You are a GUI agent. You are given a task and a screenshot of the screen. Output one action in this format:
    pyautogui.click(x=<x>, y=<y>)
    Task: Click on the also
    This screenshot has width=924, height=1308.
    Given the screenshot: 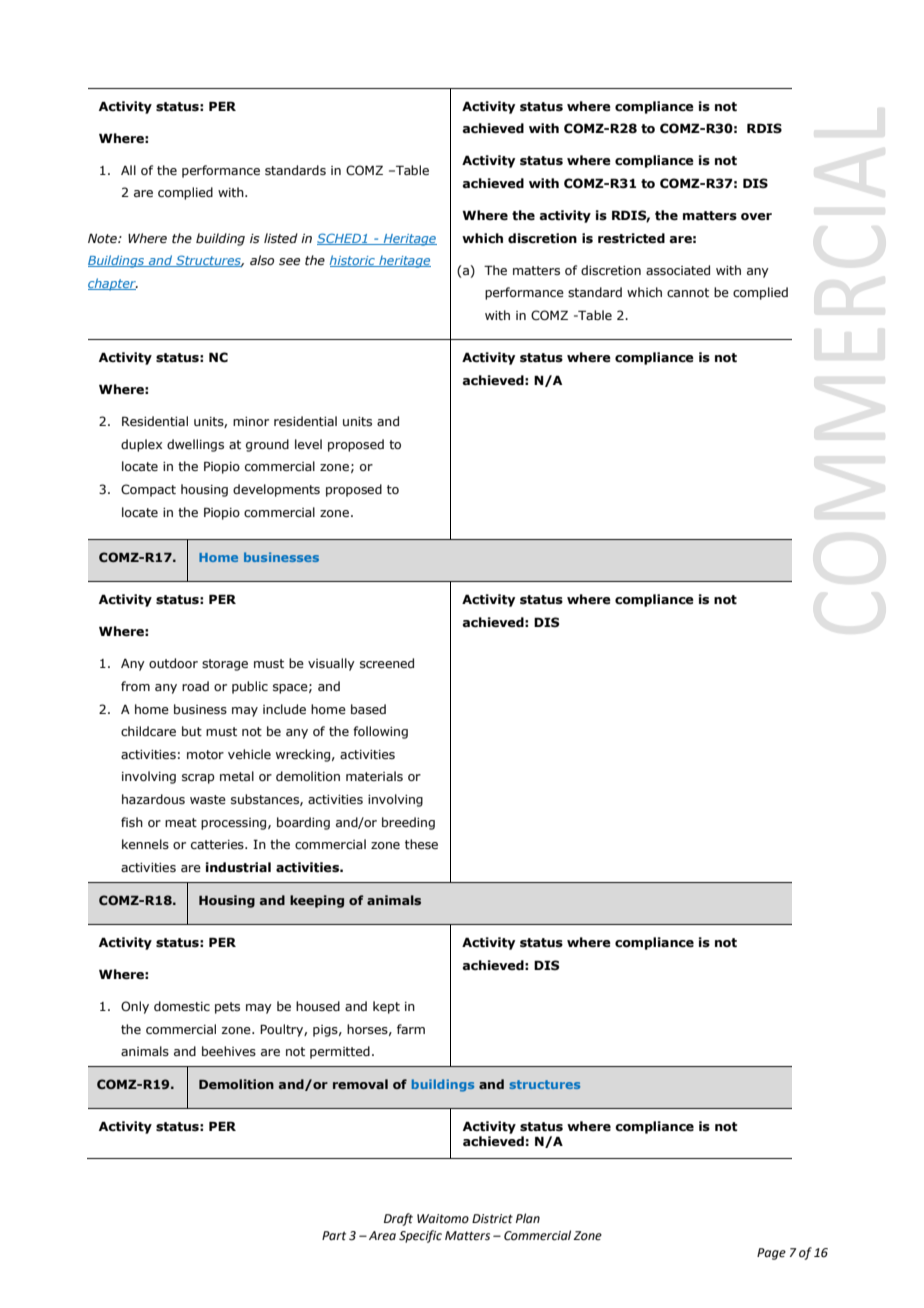 What is the action you would take?
    pyautogui.click(x=262, y=260)
